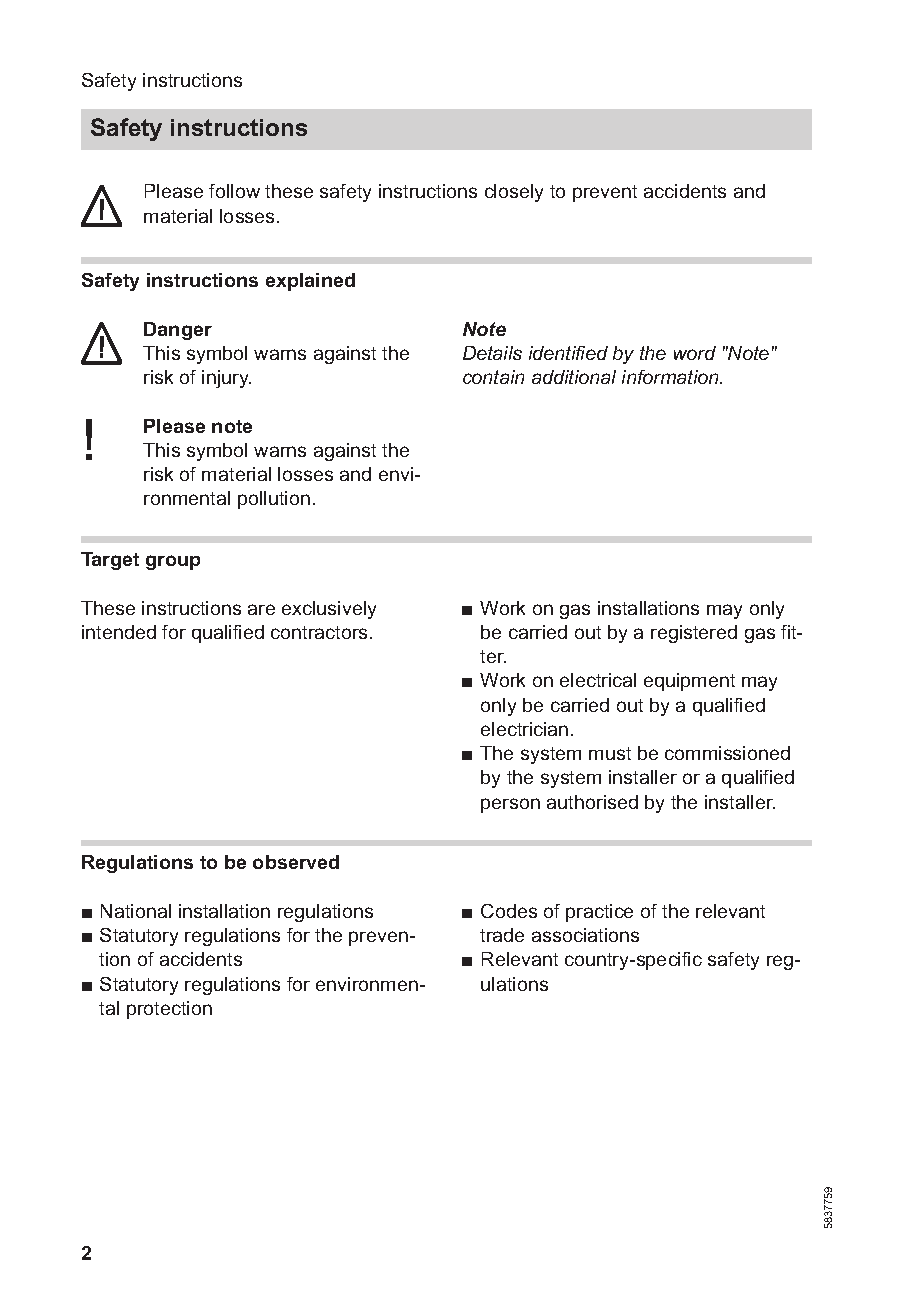 This document has width=924, height=1311. Describe the element at coordinates (514, 193) in the document. I see `closely` at that location.
